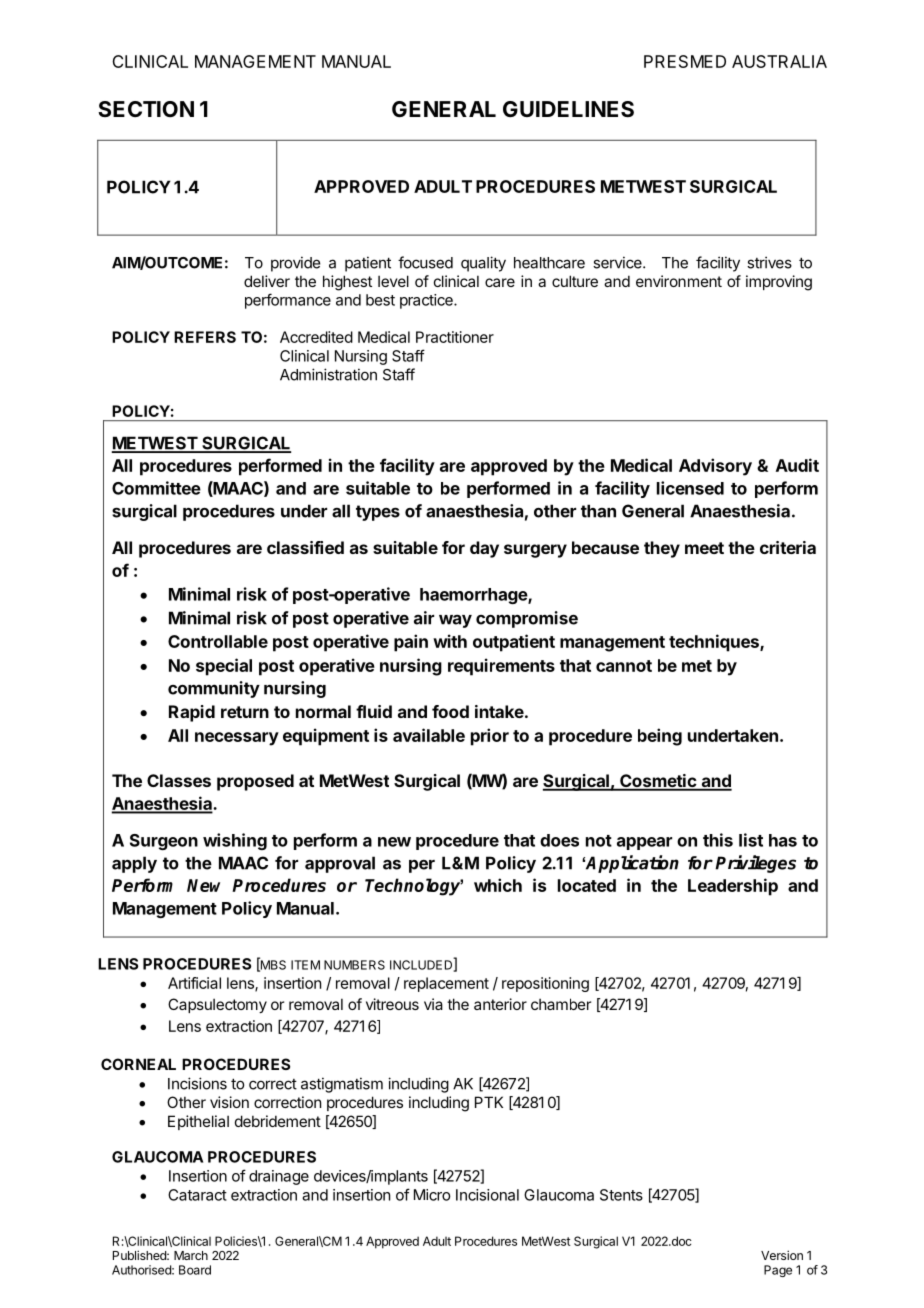 The width and height of the screenshot is (924, 1308). Describe the element at coordinates (779, 61) in the screenshot. I see `AUSTRALIA` at that location.
